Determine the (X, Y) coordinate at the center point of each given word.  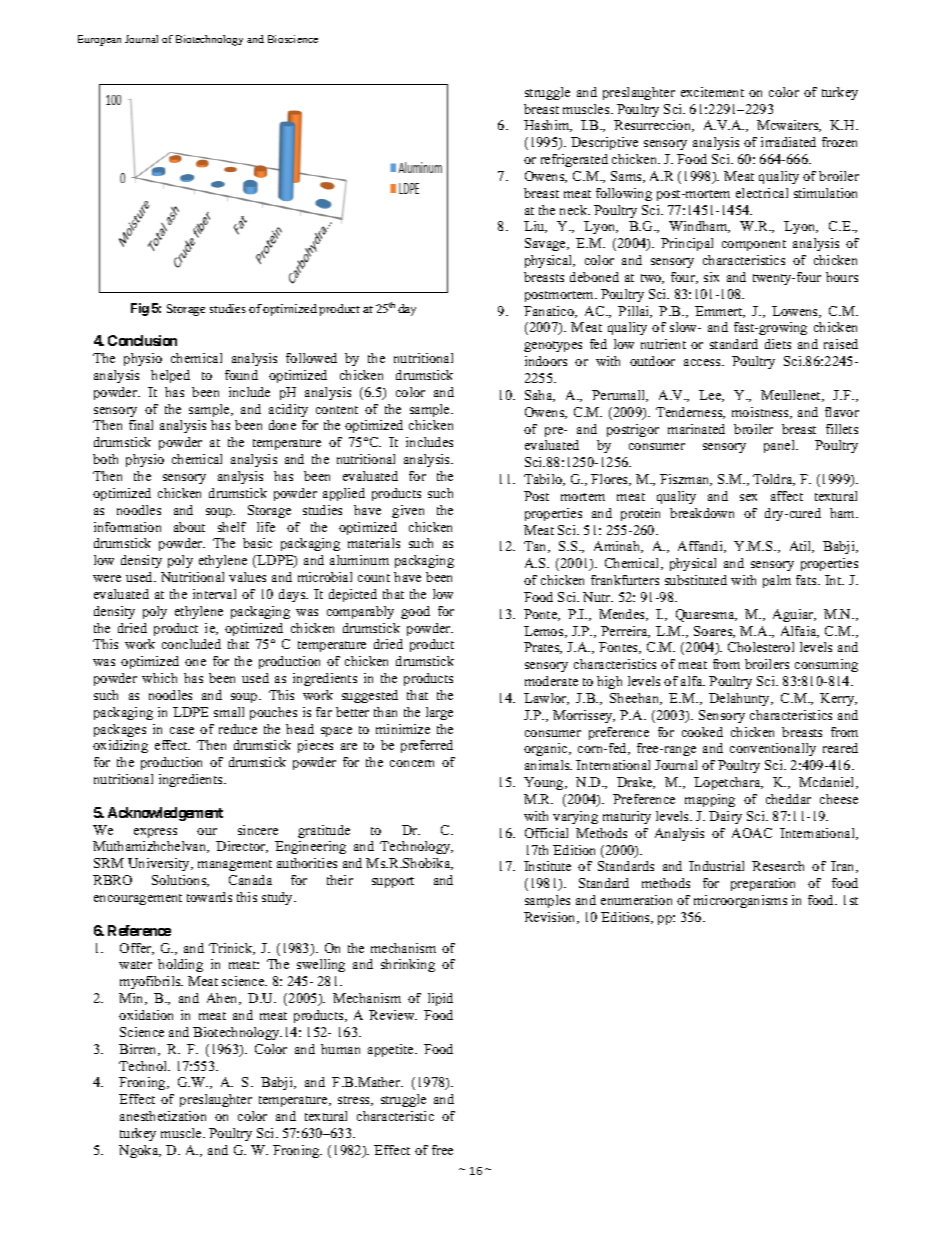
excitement (712, 92)
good (415, 612)
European (99, 40)
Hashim (548, 126)
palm (777, 581)
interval (214, 594)
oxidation (146, 1015)
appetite (392, 1050)
